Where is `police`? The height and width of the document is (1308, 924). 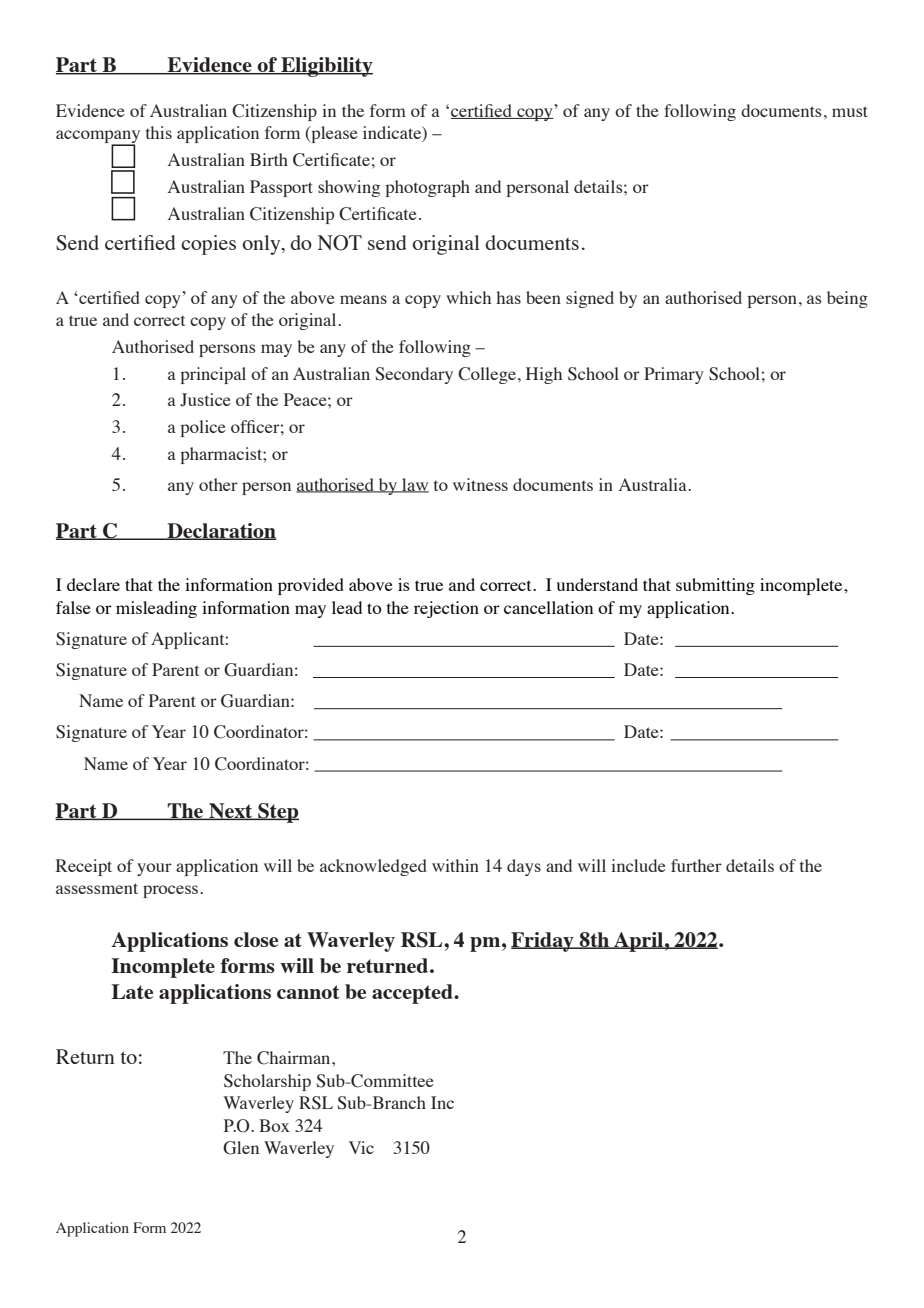 police is located at coordinates (203, 428).
